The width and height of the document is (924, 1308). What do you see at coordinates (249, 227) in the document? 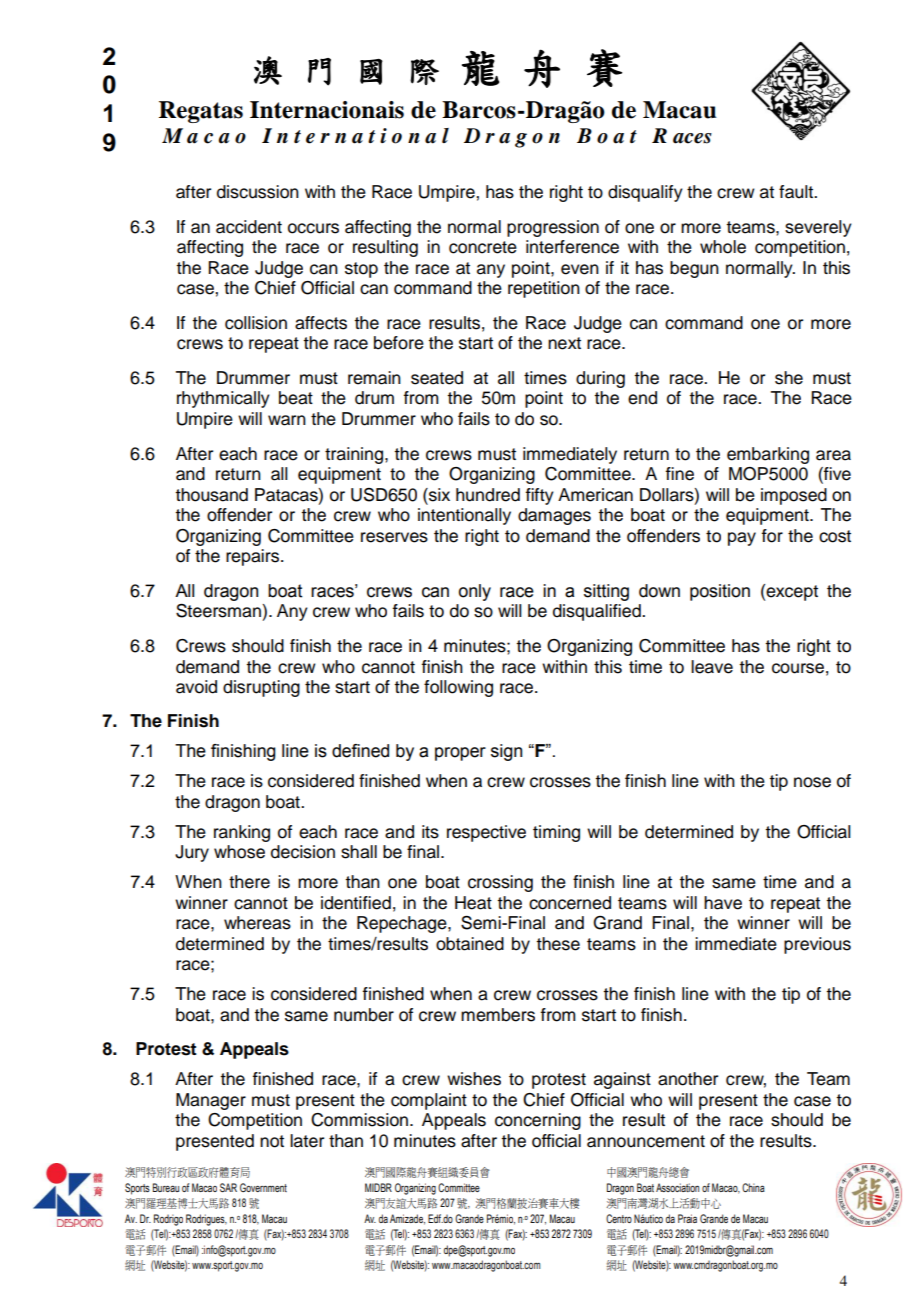
I see `accident` at bounding box center [249, 227].
